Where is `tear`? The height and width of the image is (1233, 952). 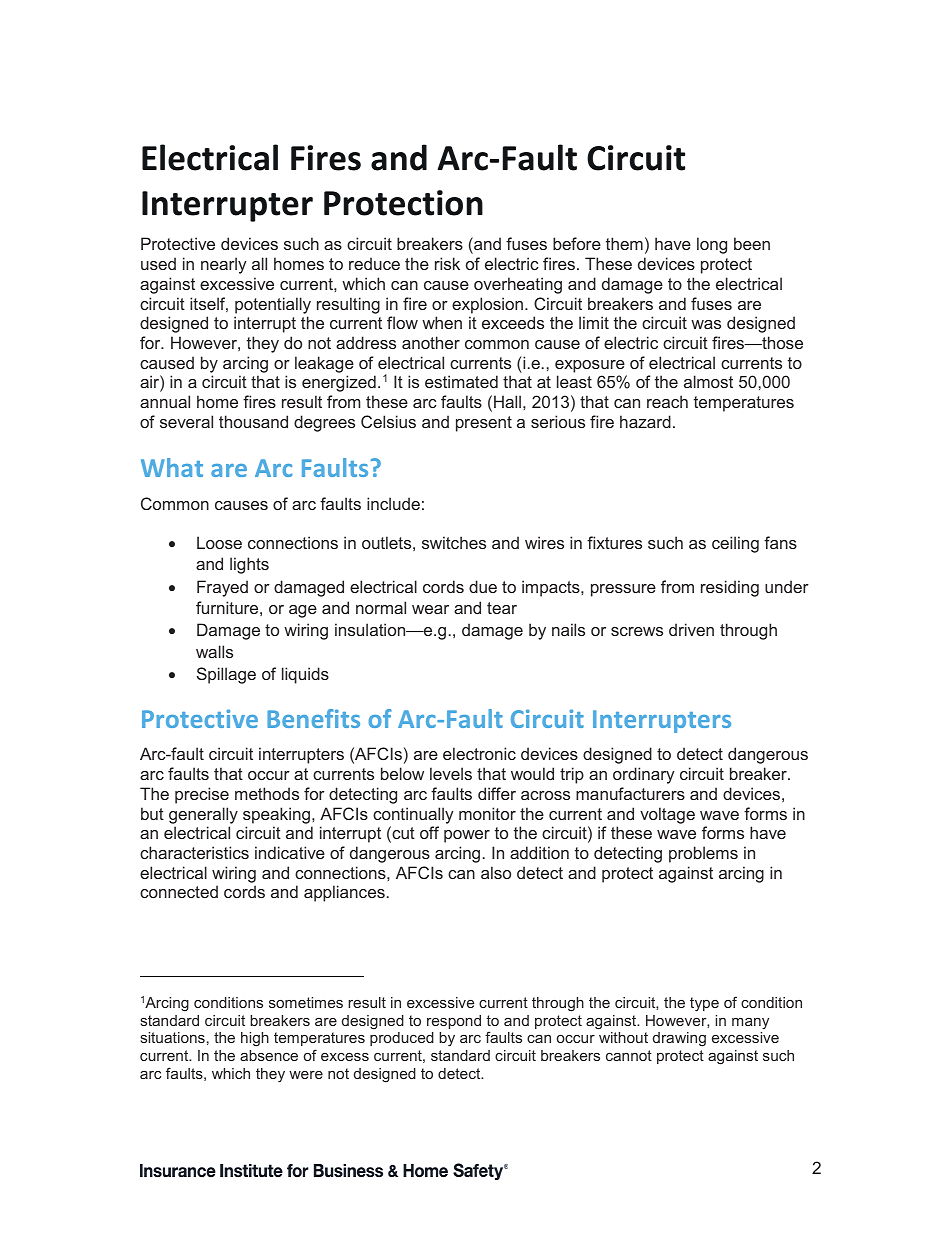
tear is located at coordinates (502, 608).
